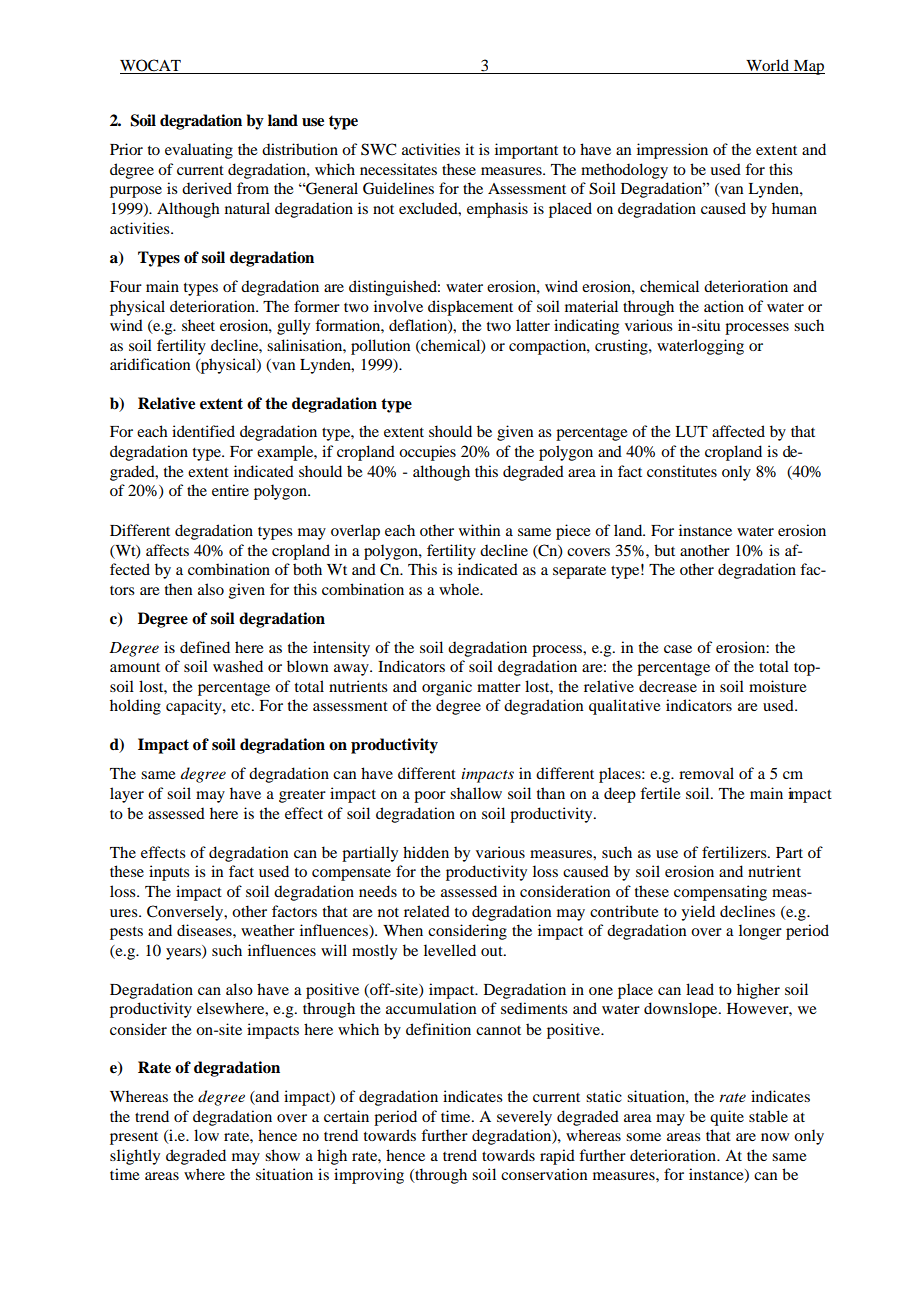 This document has height=1308, width=924. What do you see at coordinates (682, 471) in the document?
I see `constitutes` at bounding box center [682, 471].
